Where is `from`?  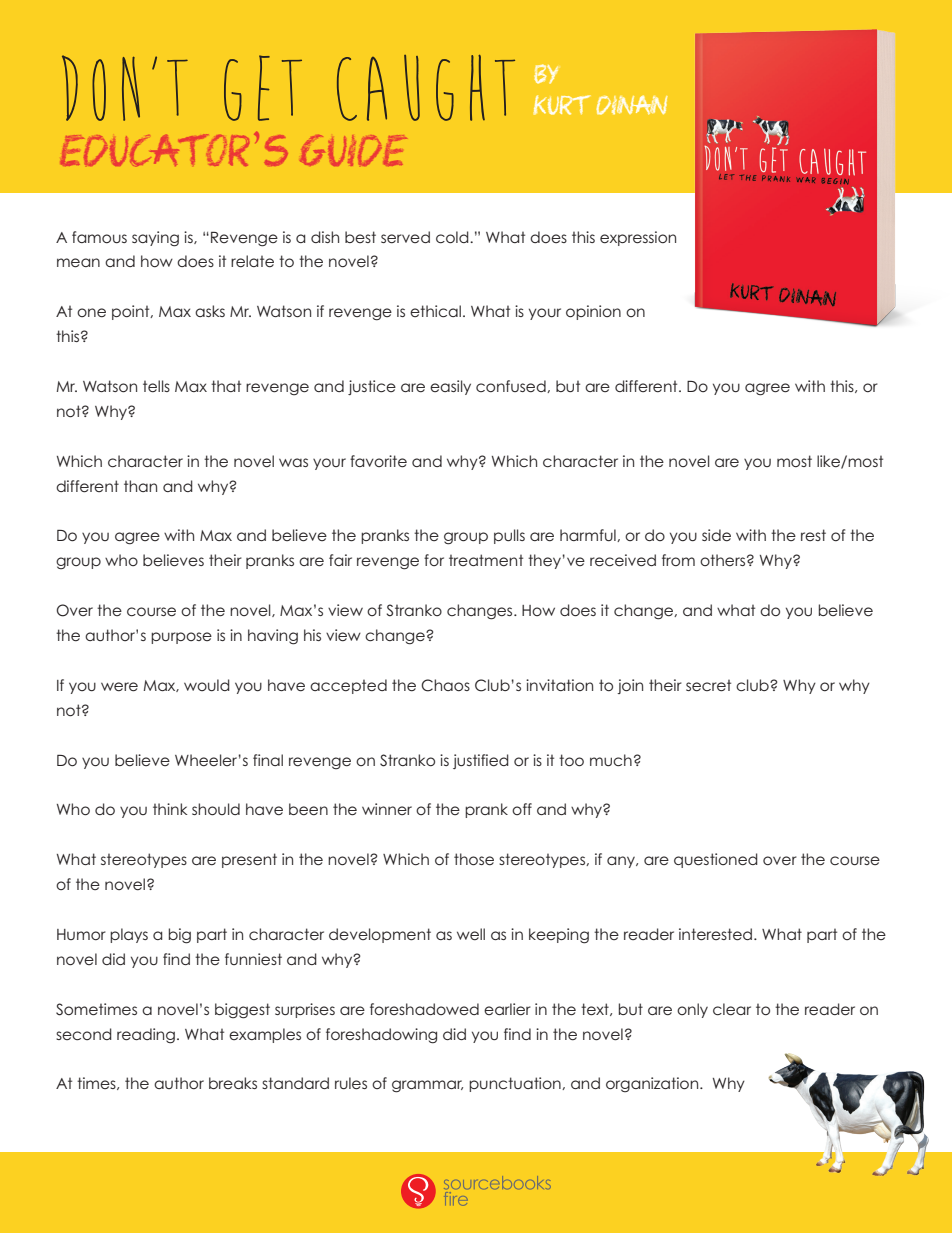
from is located at coordinates (678, 560).
